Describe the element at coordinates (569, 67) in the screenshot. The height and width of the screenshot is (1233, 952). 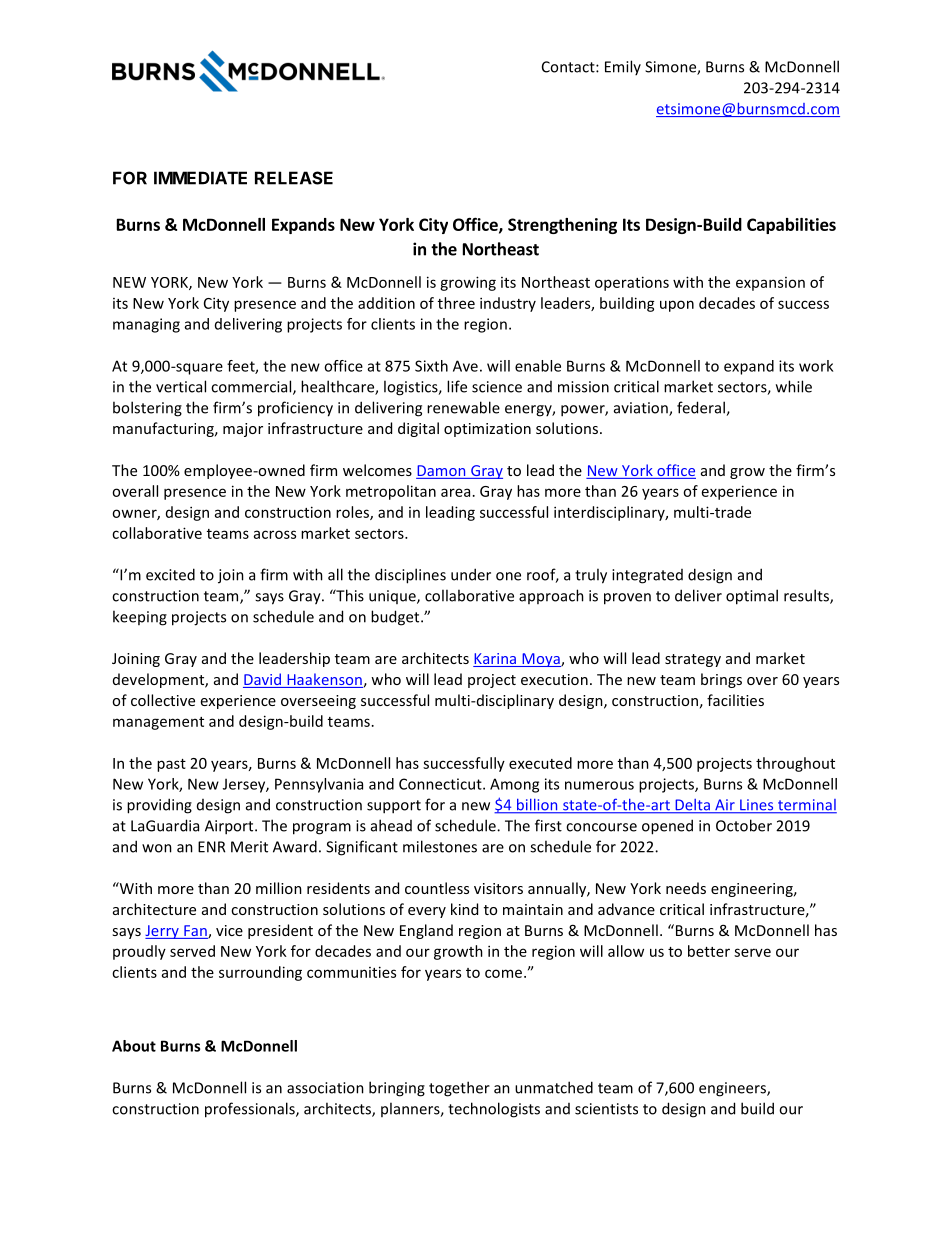
I see `Contact` at that location.
